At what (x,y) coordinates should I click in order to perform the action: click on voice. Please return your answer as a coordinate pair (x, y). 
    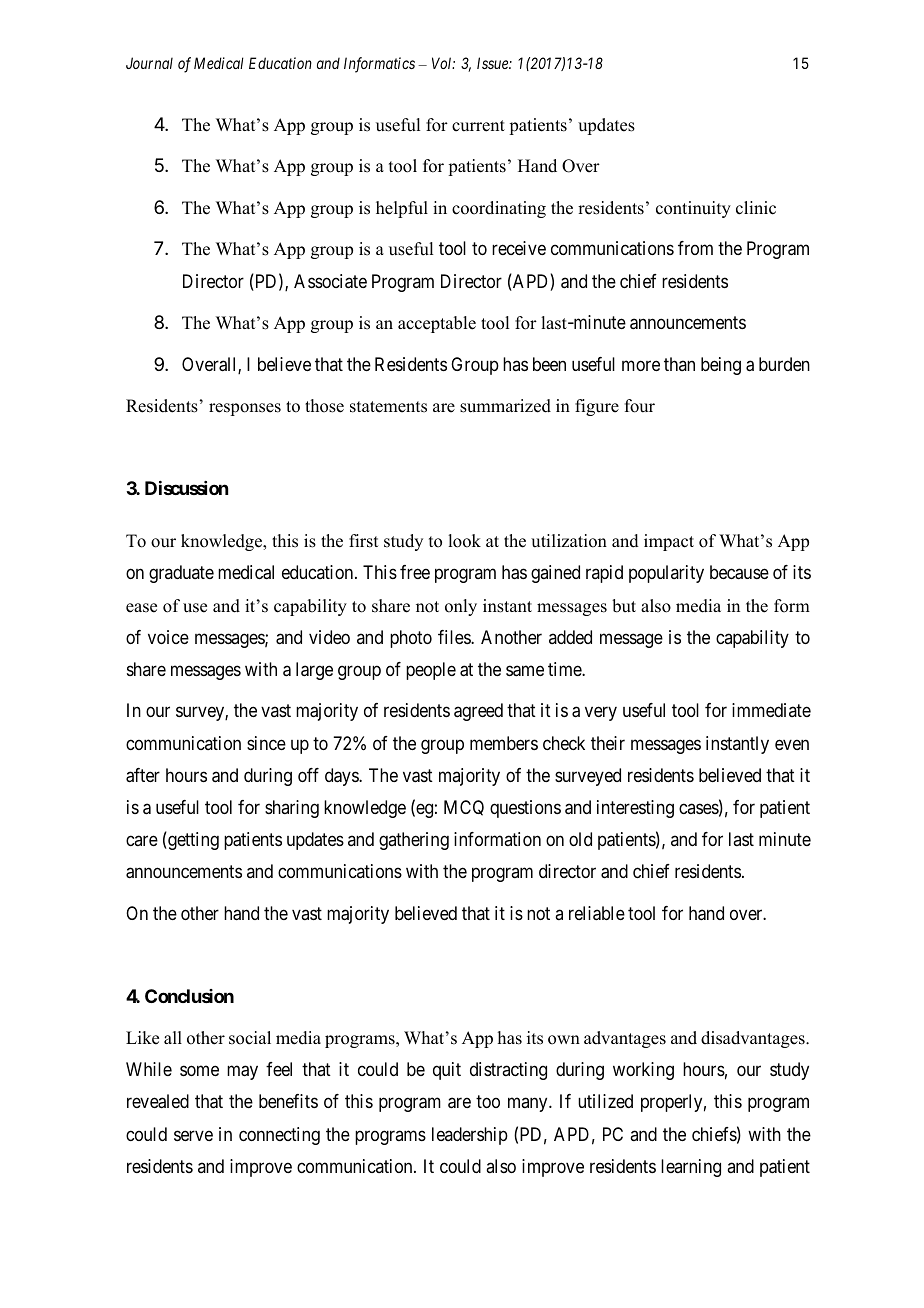
    Looking at the image, I should click on (168, 637).
